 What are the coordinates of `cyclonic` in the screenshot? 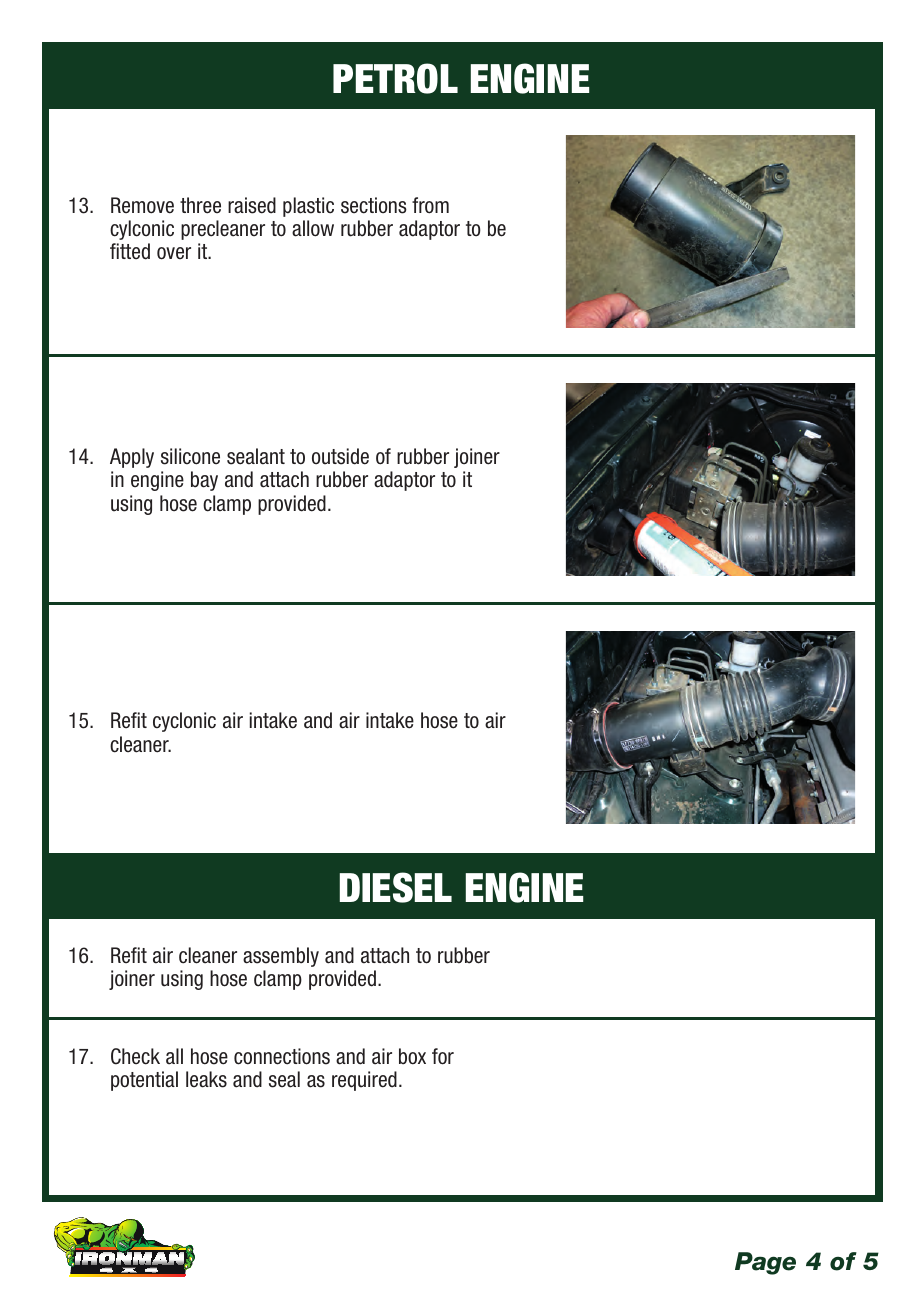 It's located at (184, 722).
